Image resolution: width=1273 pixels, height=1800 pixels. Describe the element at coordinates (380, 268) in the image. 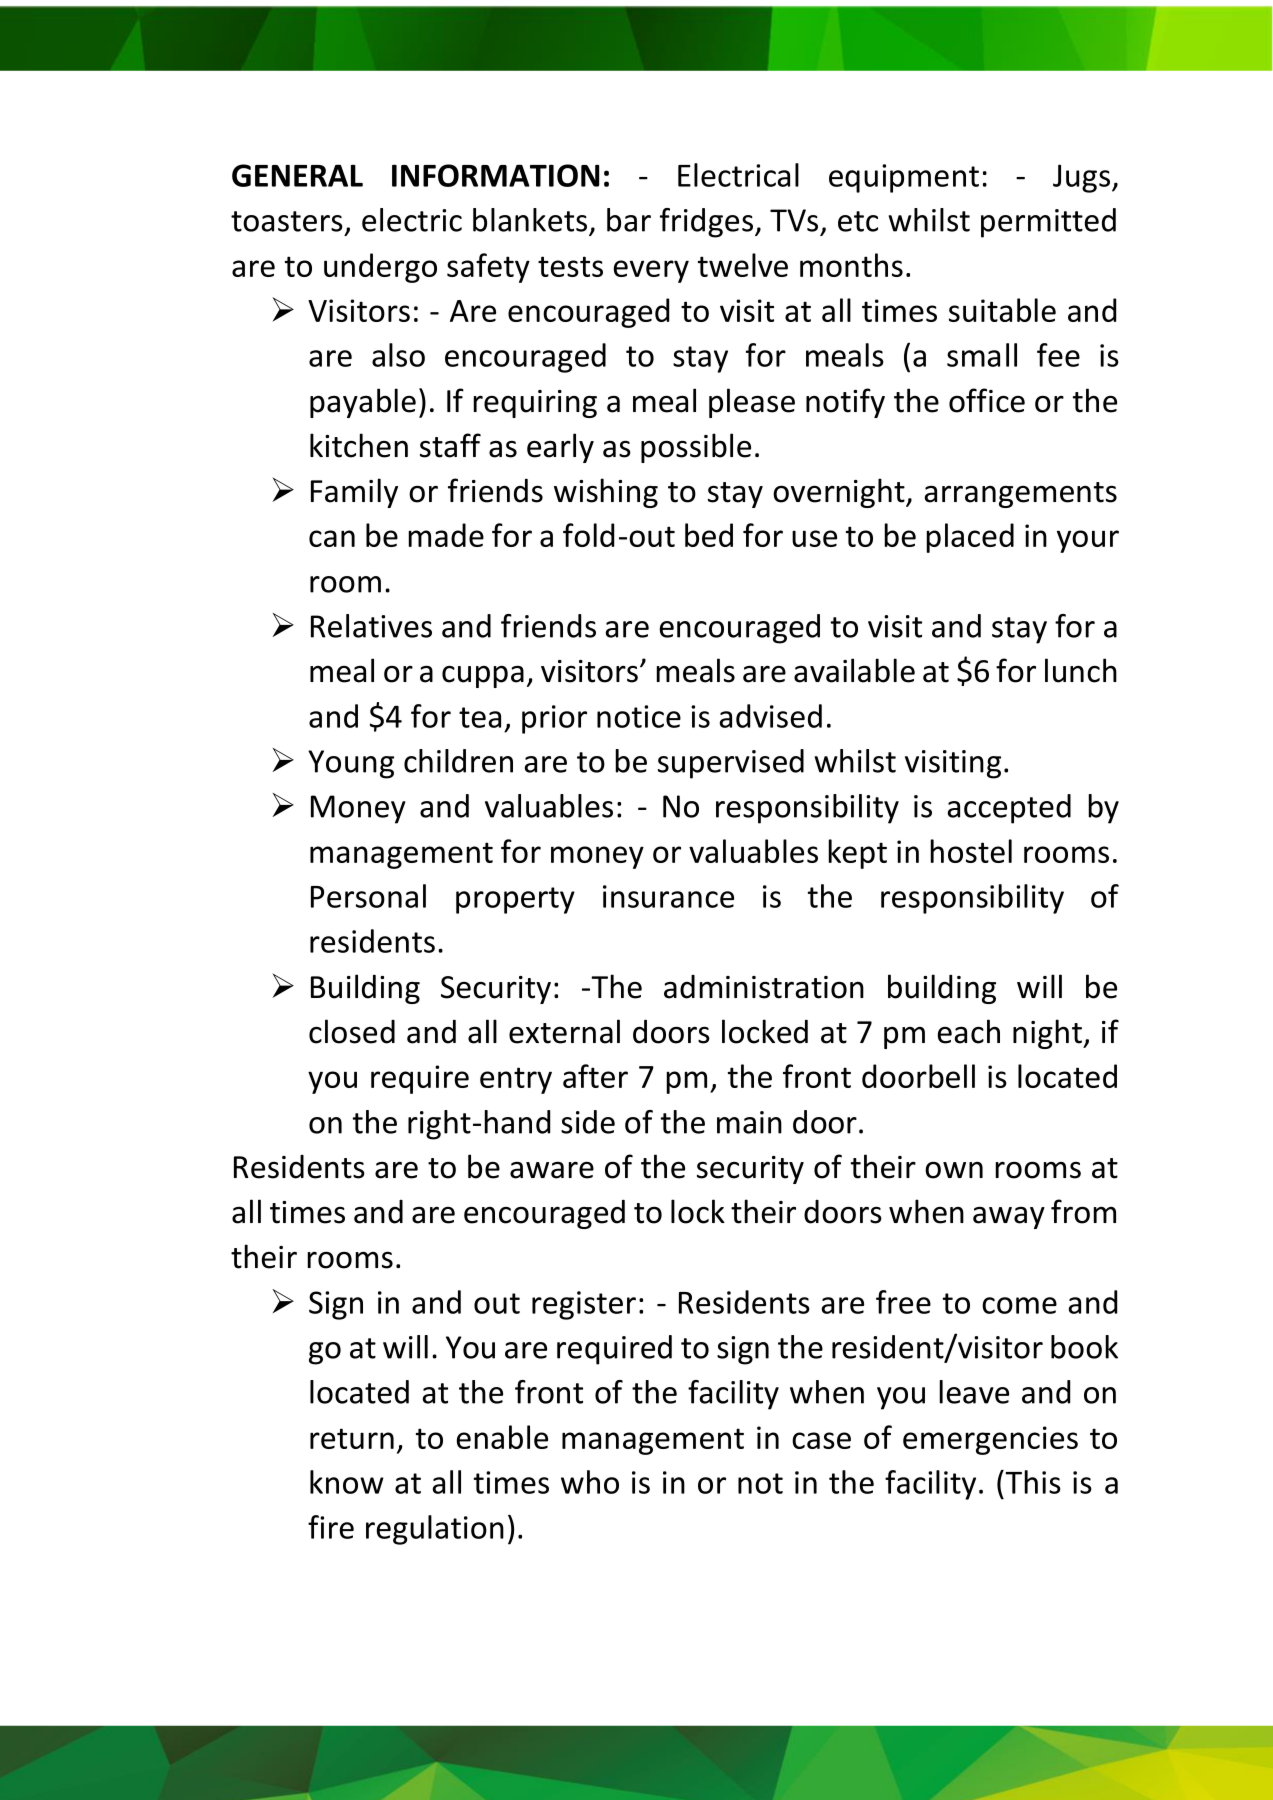

I see `undergo` at that location.
